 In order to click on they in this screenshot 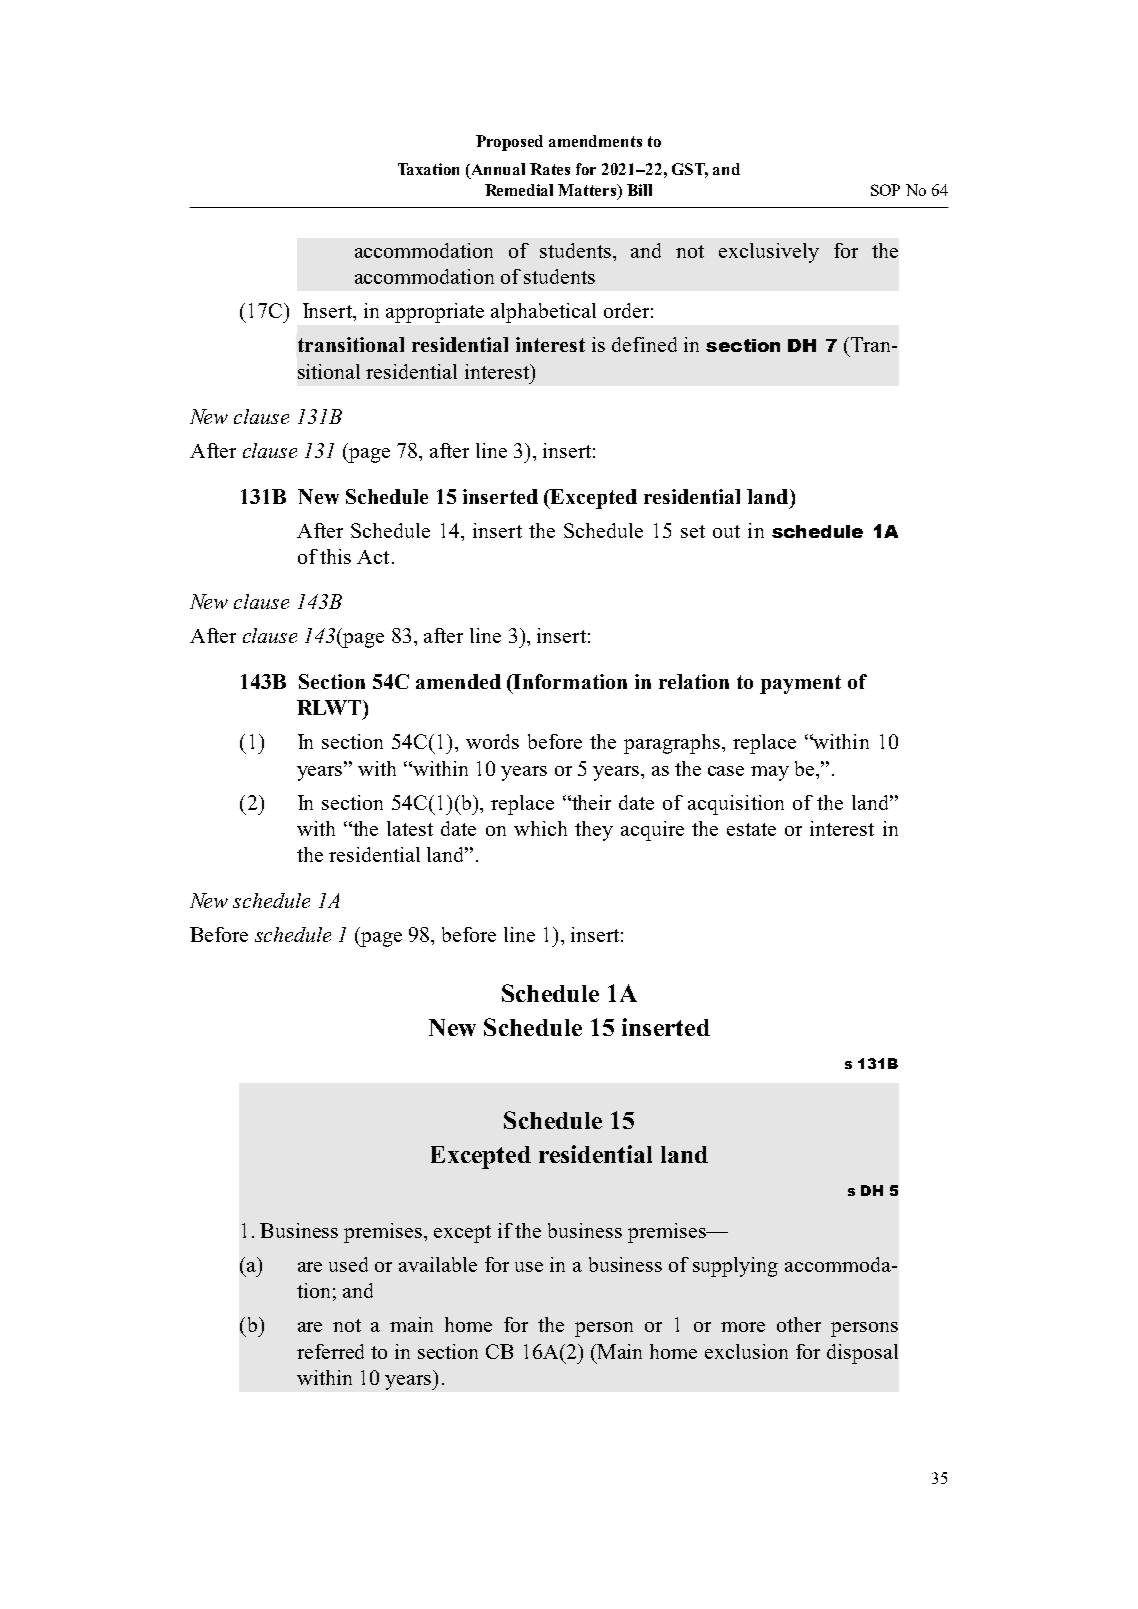, I will do `click(594, 831)`.
